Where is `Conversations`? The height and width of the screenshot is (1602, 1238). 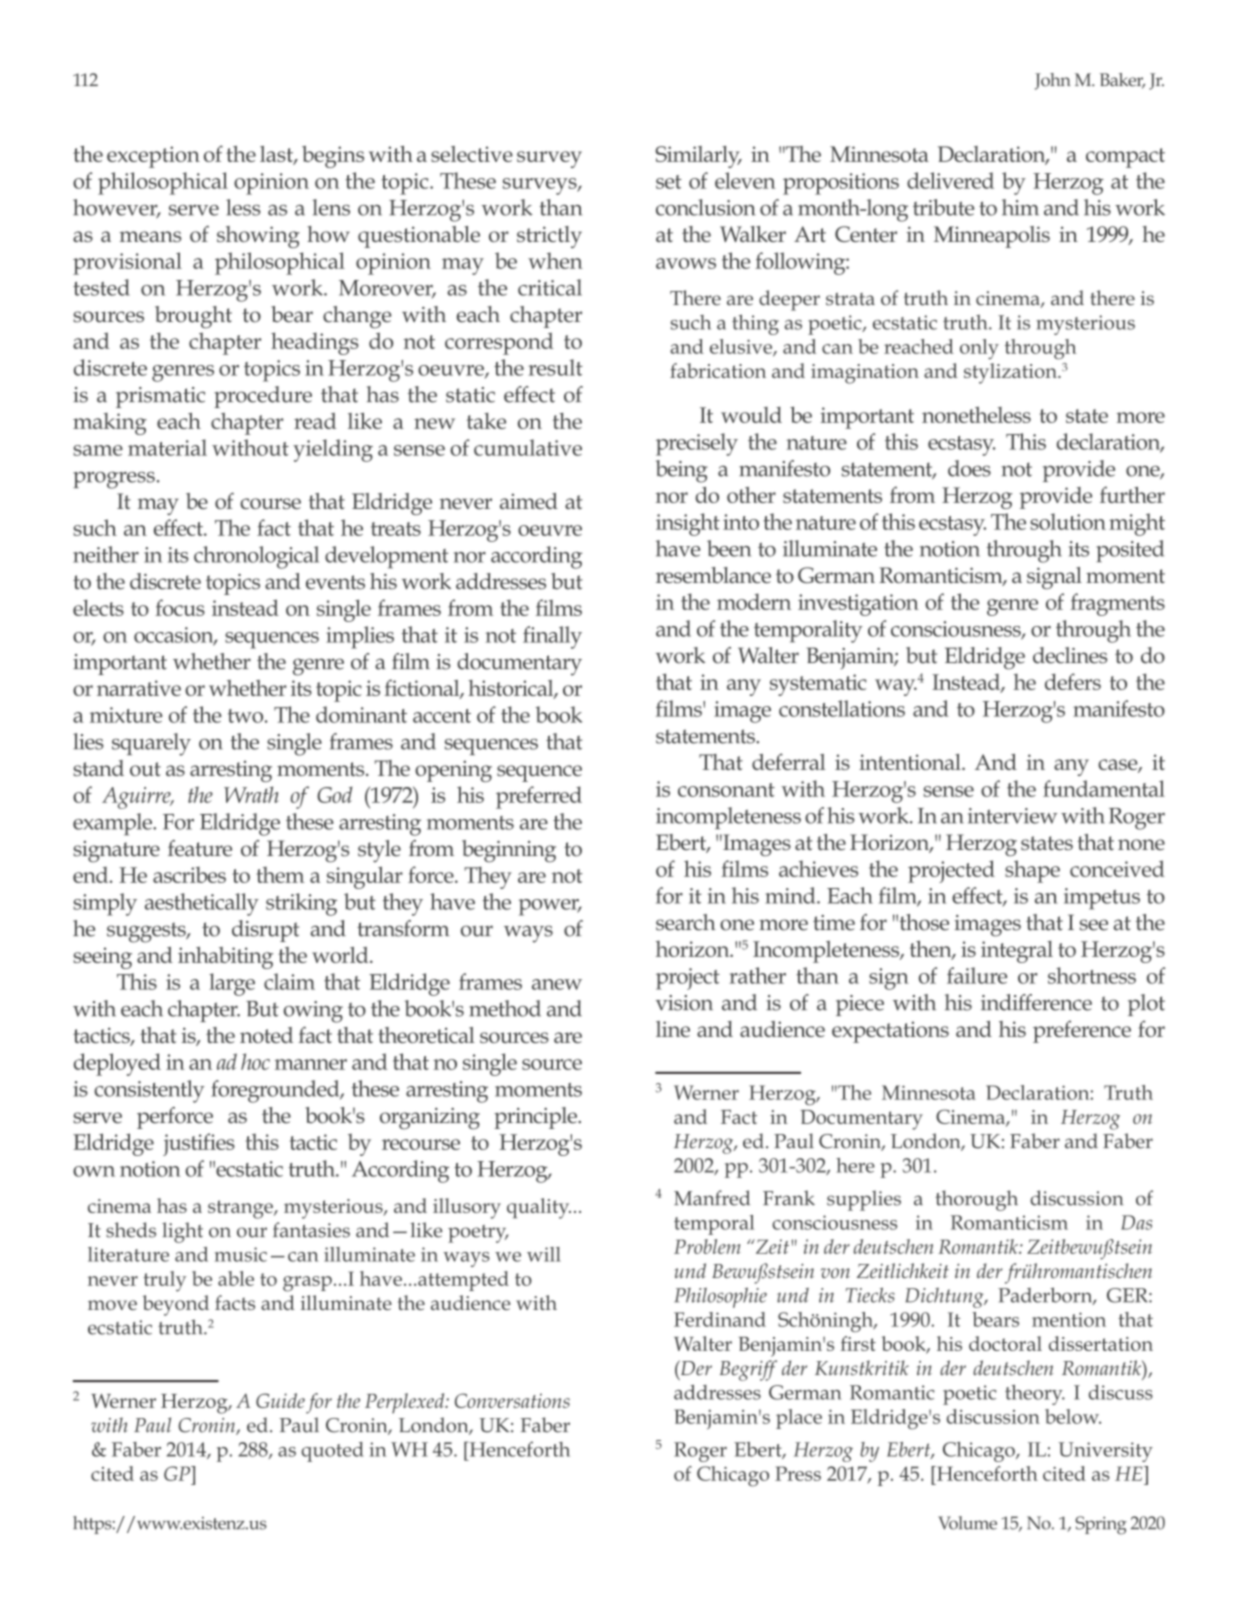
Conversations is located at coordinates (512, 1400).
